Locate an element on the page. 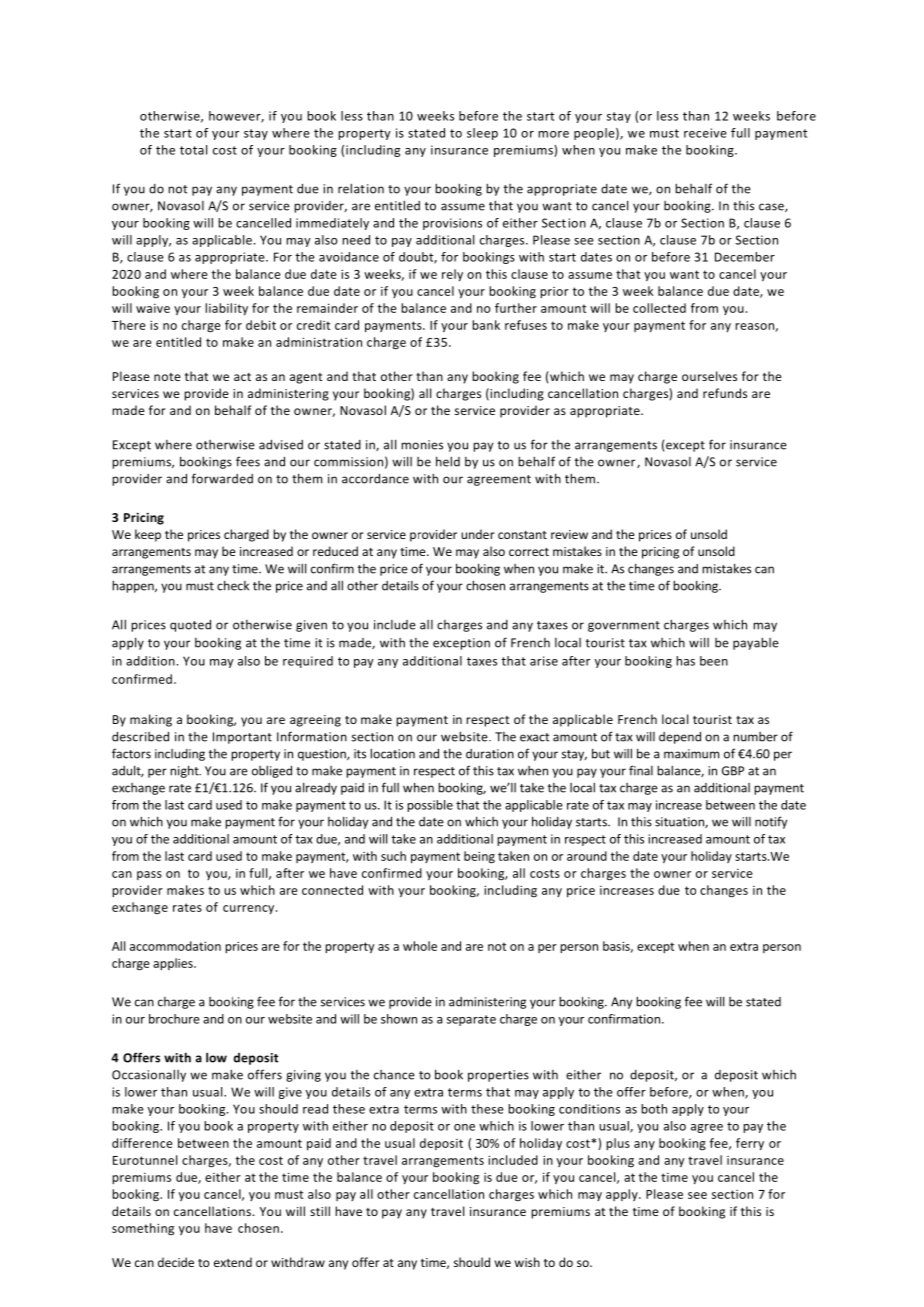 Image resolution: width=924 pixels, height=1307 pixels. duration is located at coordinates (490, 754).
